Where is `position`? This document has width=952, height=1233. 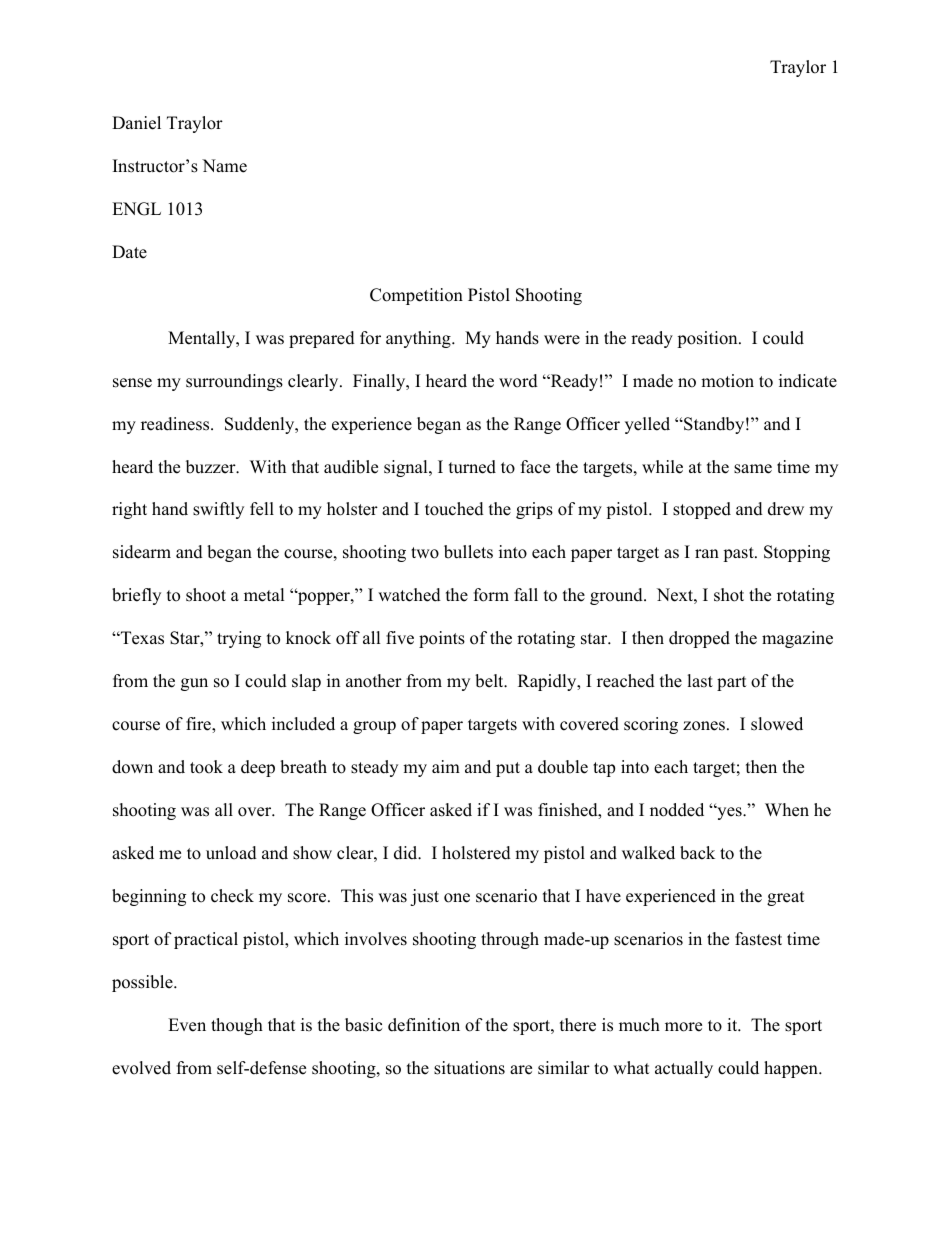 position is located at coordinates (708, 339).
